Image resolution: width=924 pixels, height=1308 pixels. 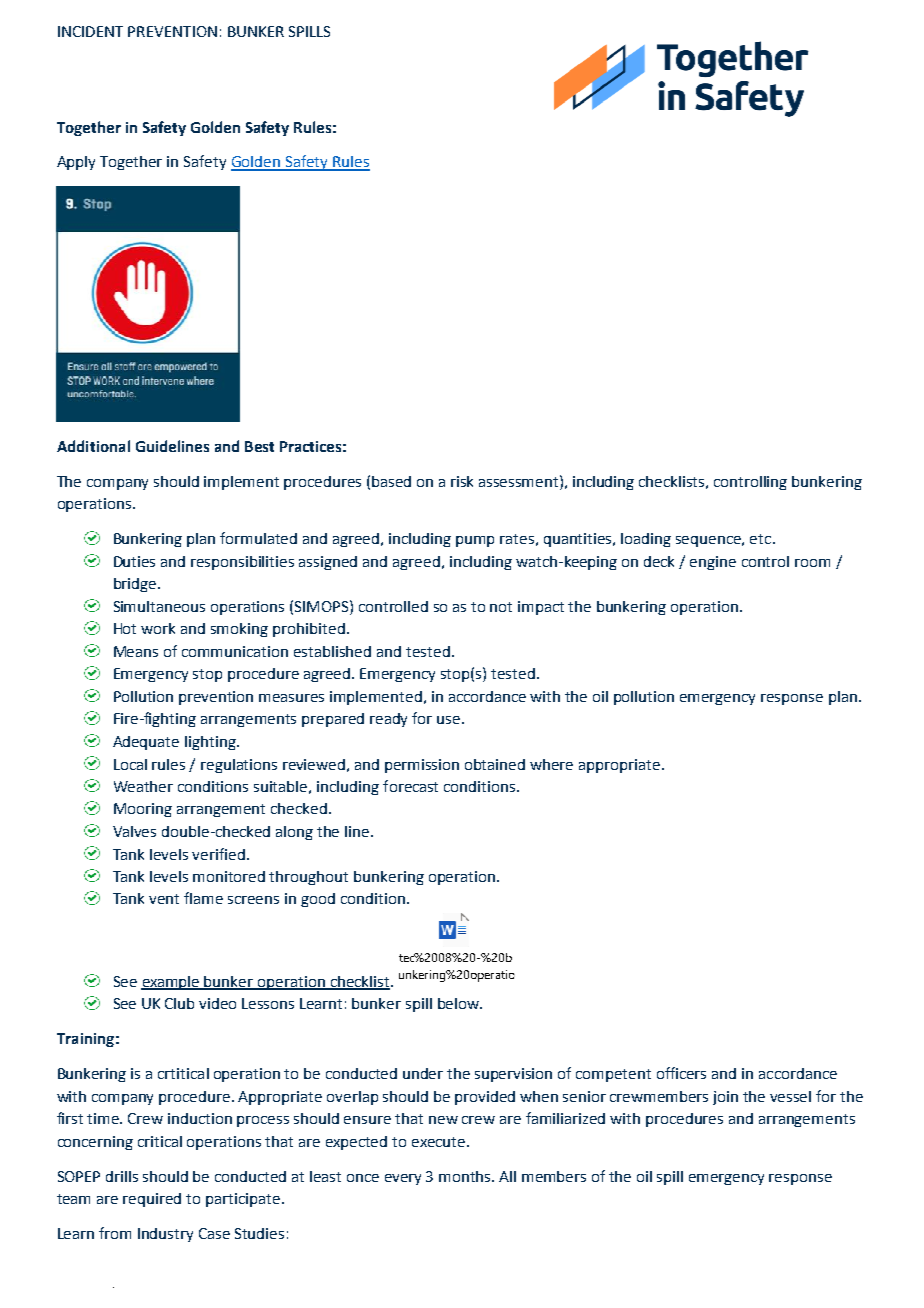 I want to click on Additional, so click(x=93, y=446).
